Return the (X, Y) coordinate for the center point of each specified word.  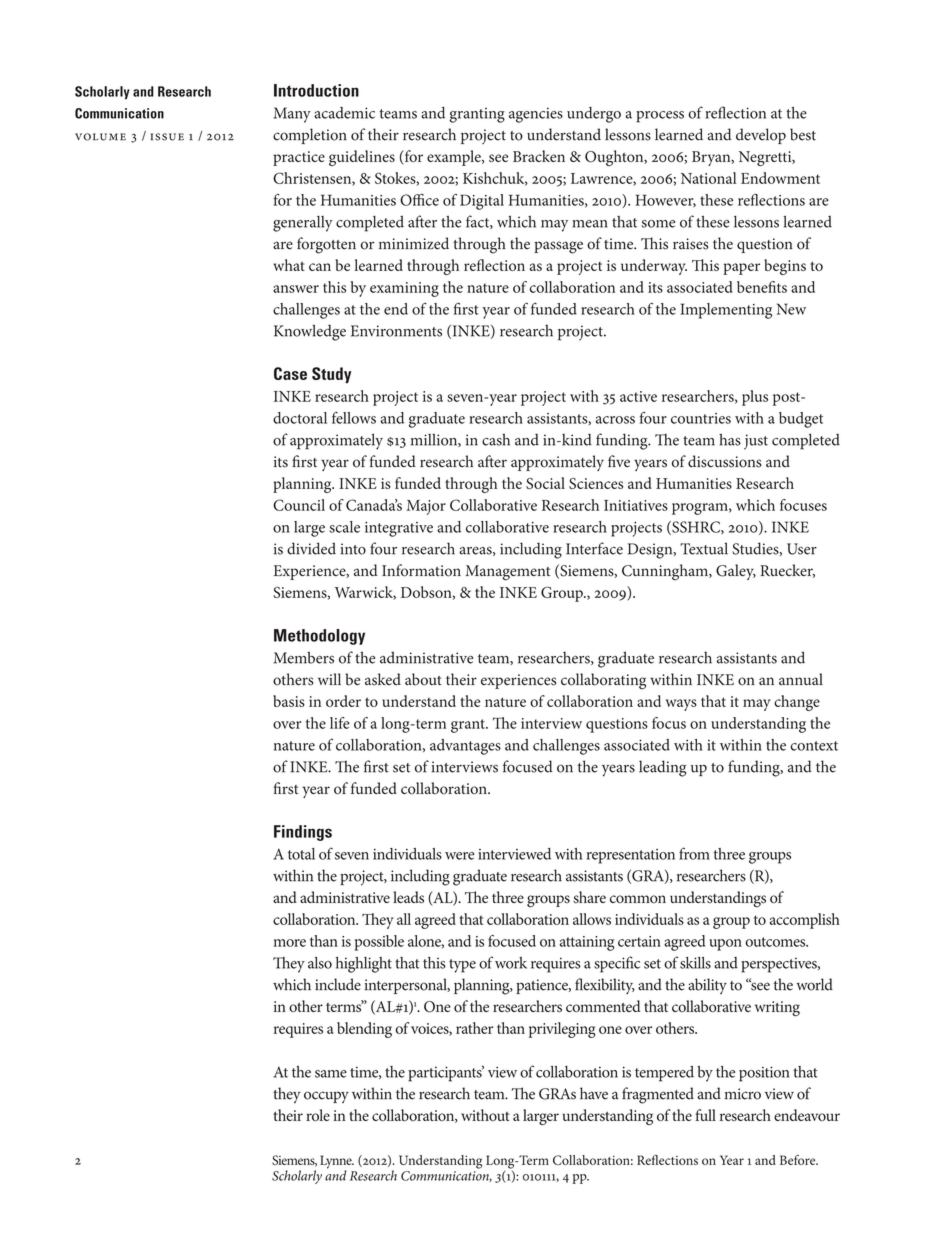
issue (167, 137)
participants (446, 1073)
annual (801, 679)
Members (304, 657)
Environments (396, 331)
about (423, 679)
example (455, 158)
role (318, 1115)
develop (761, 136)
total (301, 854)
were (460, 856)
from (694, 853)
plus (755, 398)
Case (290, 373)
